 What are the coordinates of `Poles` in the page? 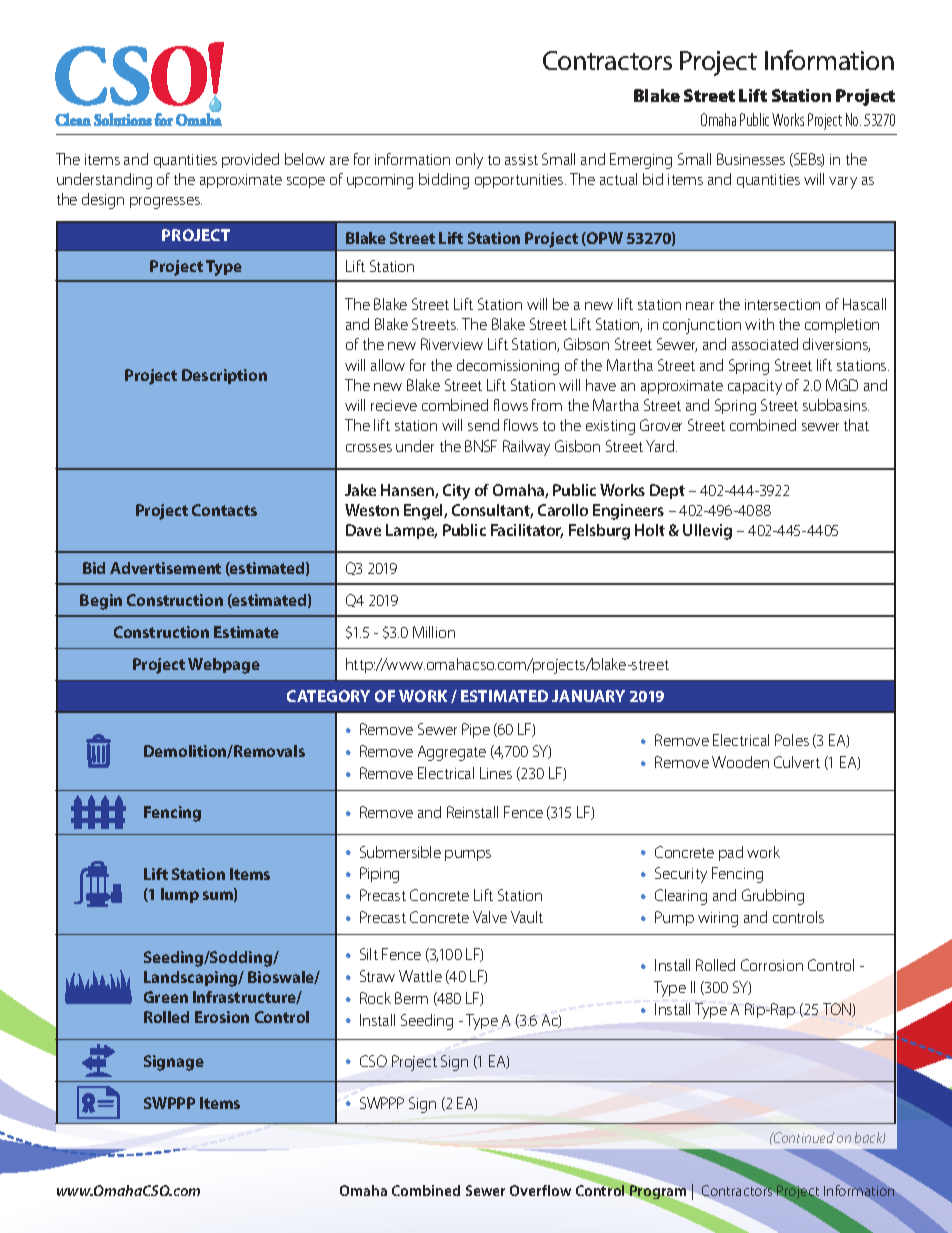 It's located at (792, 740).
